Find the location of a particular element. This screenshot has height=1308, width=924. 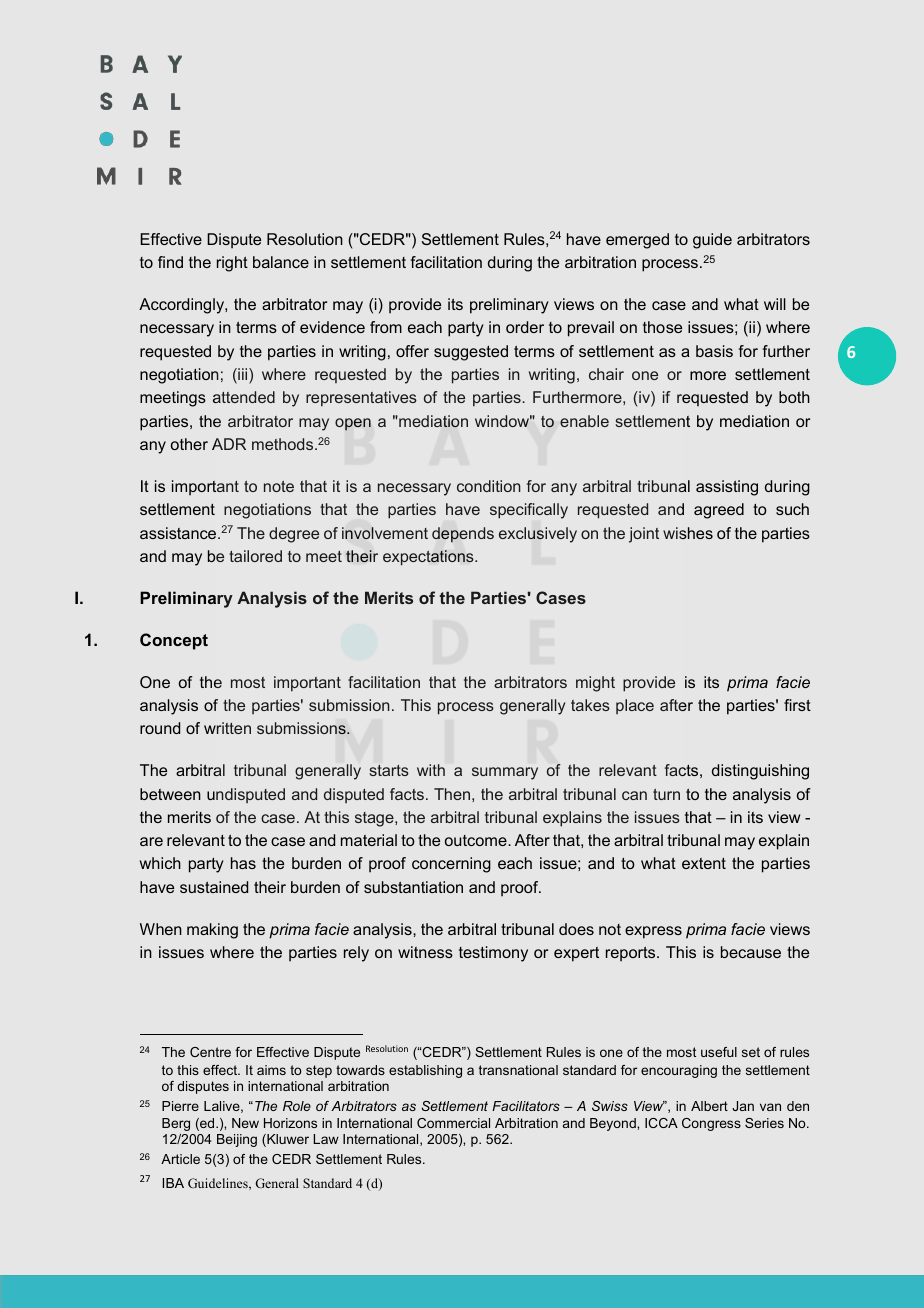

order is located at coordinates (525, 327).
